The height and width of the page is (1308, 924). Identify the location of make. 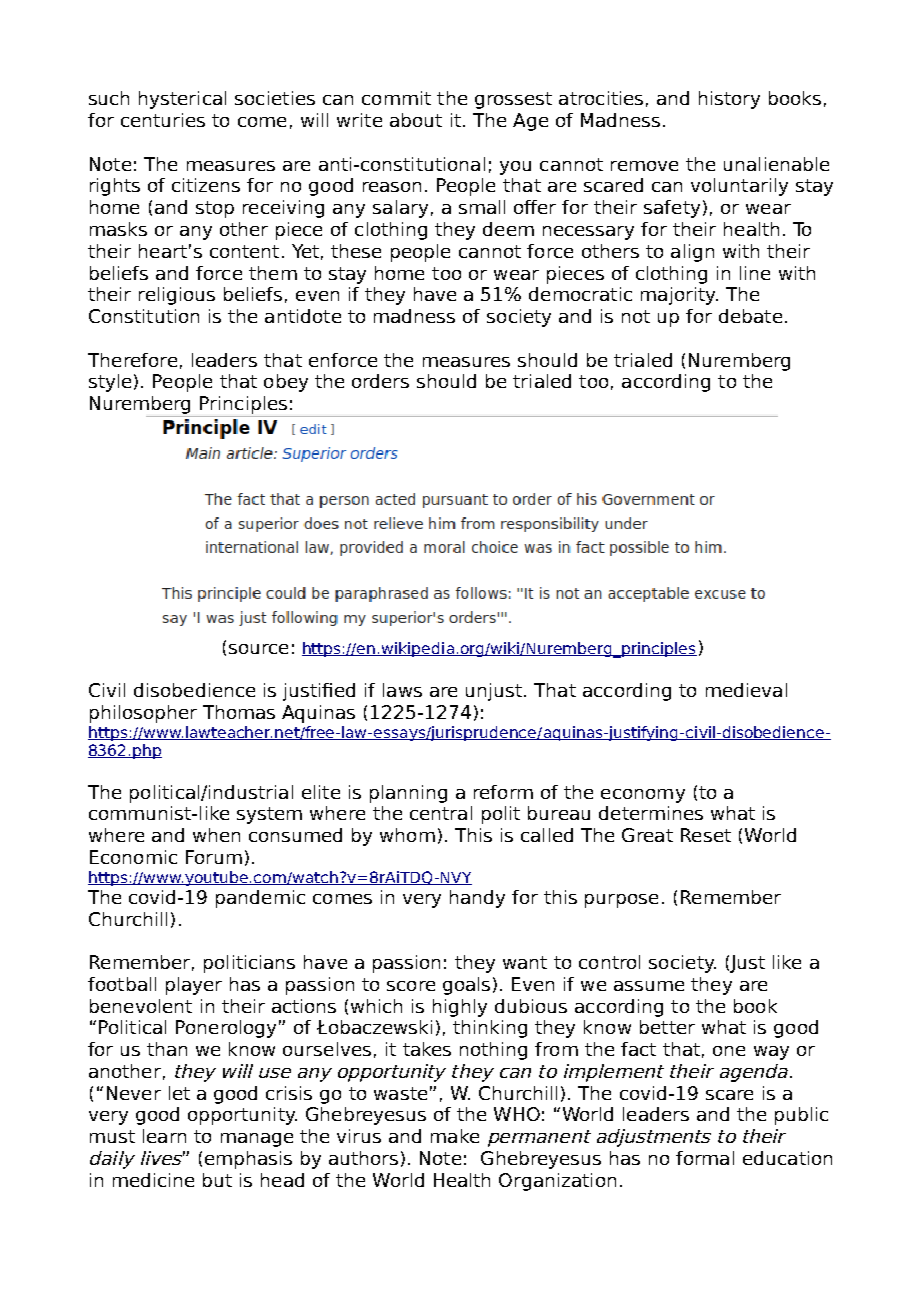
(455, 1136).
